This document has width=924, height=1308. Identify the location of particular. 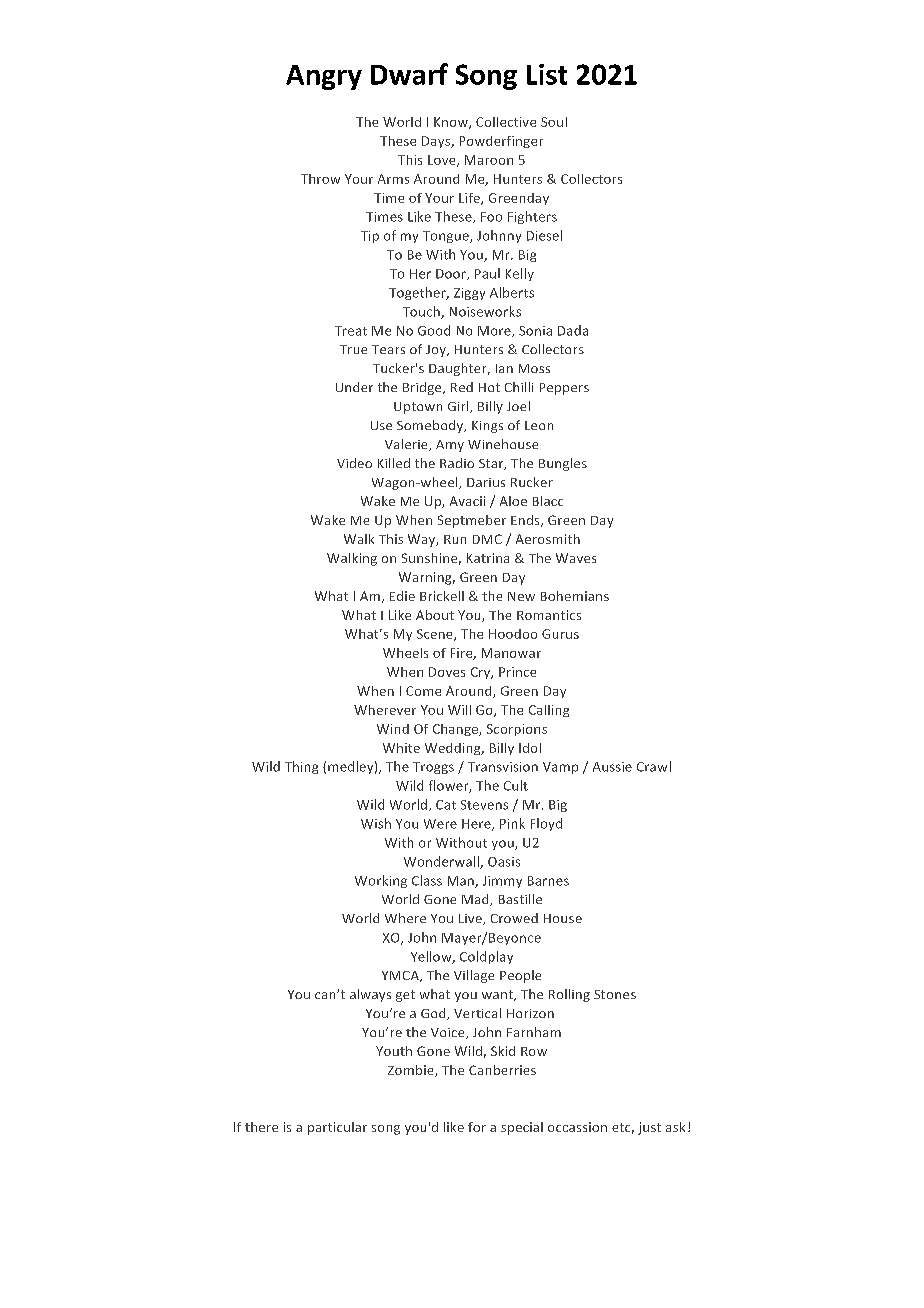
(337, 1128).
